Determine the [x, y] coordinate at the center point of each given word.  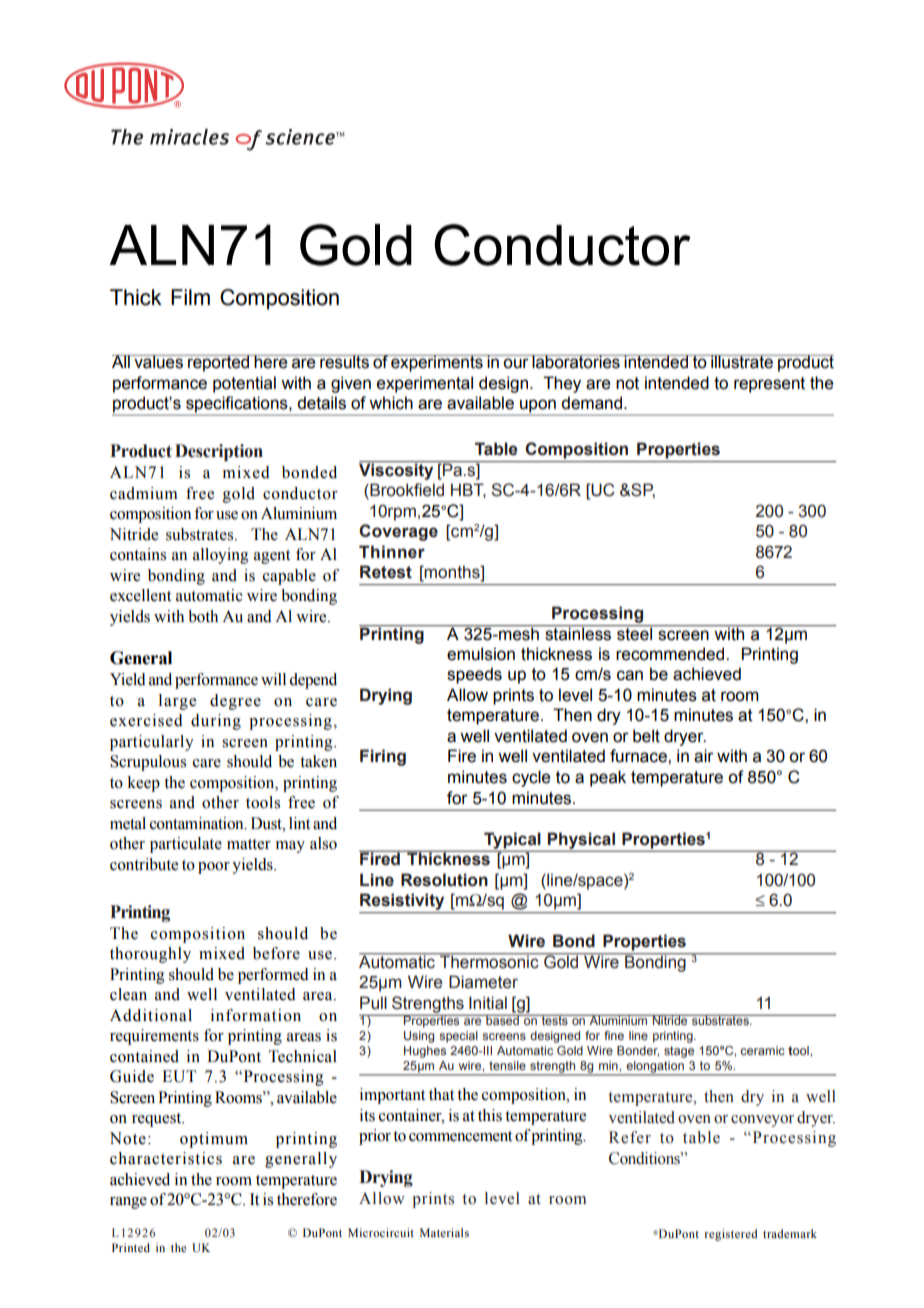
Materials [444, 1232]
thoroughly [150, 955]
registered [730, 1235]
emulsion [481, 654]
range [128, 1203]
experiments [437, 363]
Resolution [444, 880]
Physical [581, 841]
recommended [671, 654]
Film [190, 297]
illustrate [742, 362]
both [203, 616]
